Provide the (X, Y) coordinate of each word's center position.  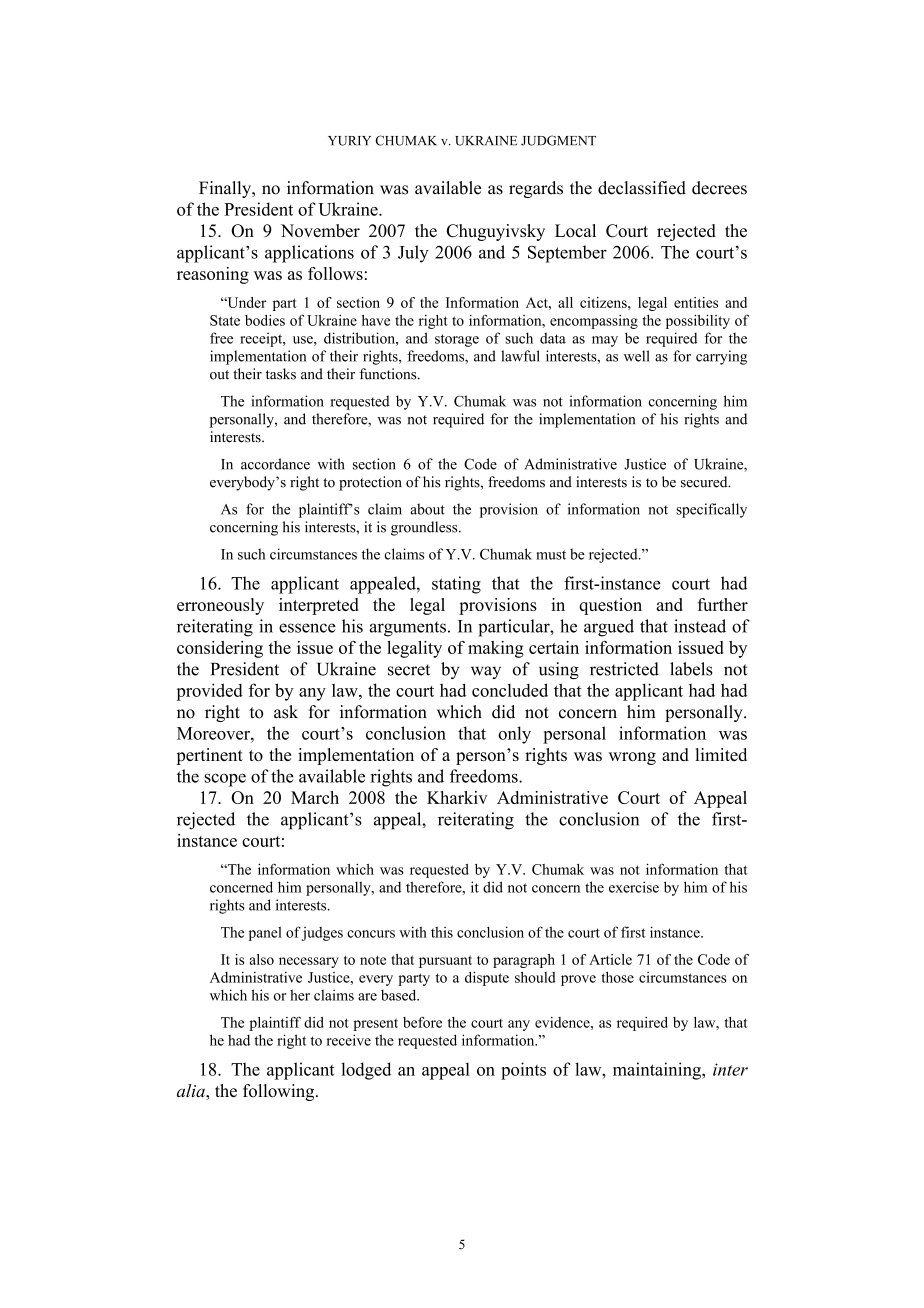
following (280, 1092)
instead (700, 626)
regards (536, 189)
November (320, 230)
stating (456, 585)
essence (307, 628)
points (523, 1071)
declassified (642, 188)
